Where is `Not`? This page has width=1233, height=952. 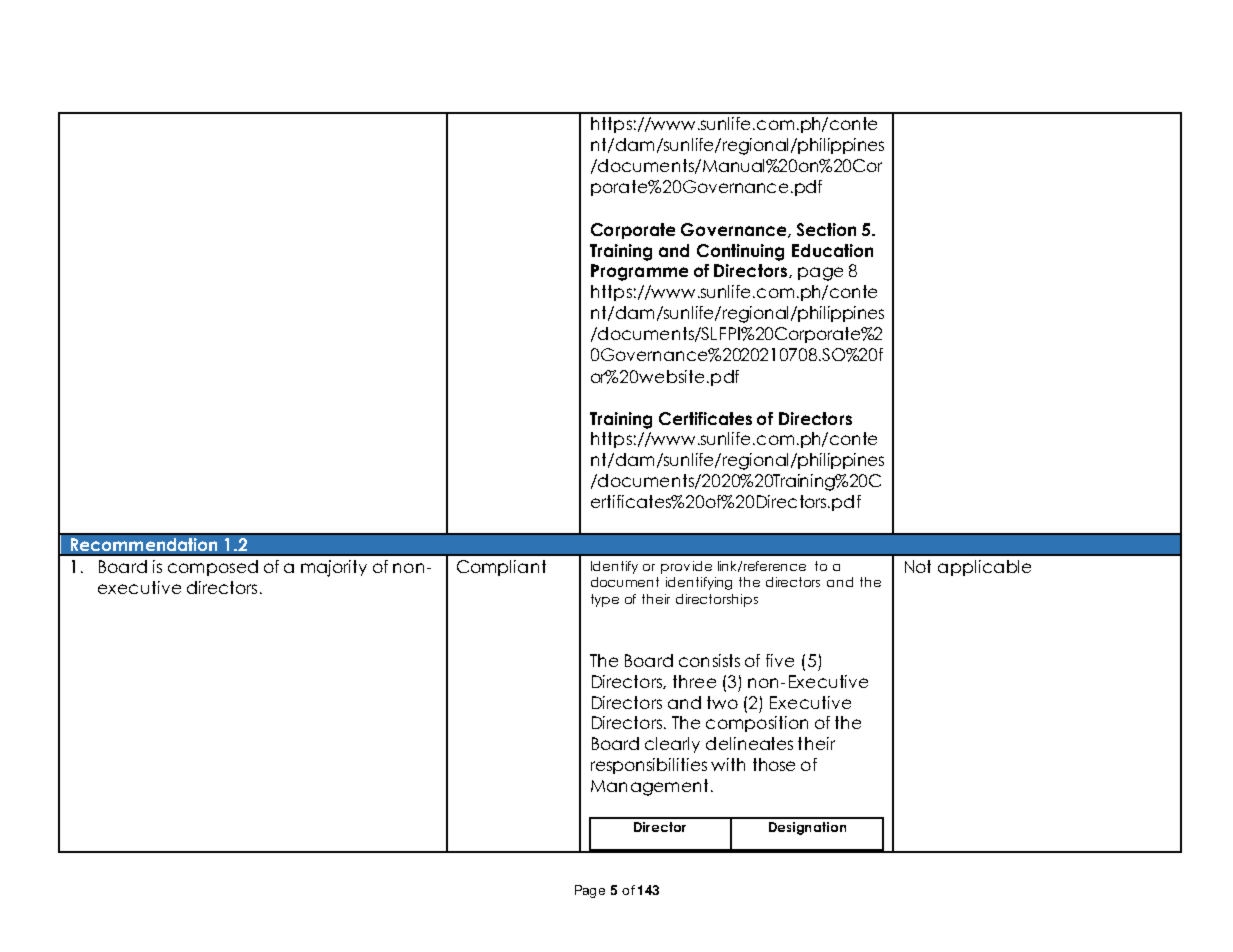 Not is located at coordinates (918, 566).
